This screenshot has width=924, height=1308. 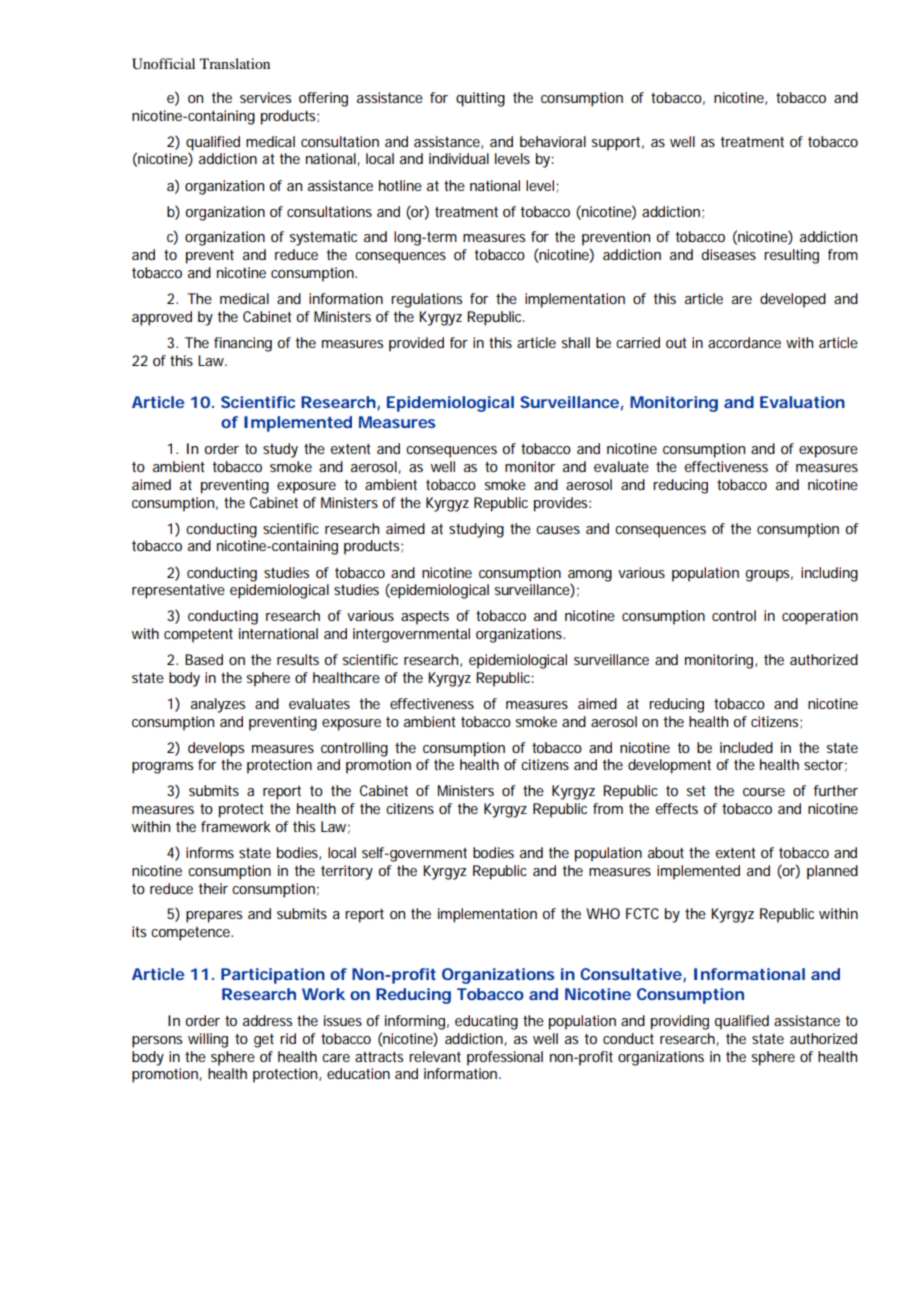 I want to click on behavioral, so click(x=553, y=141).
